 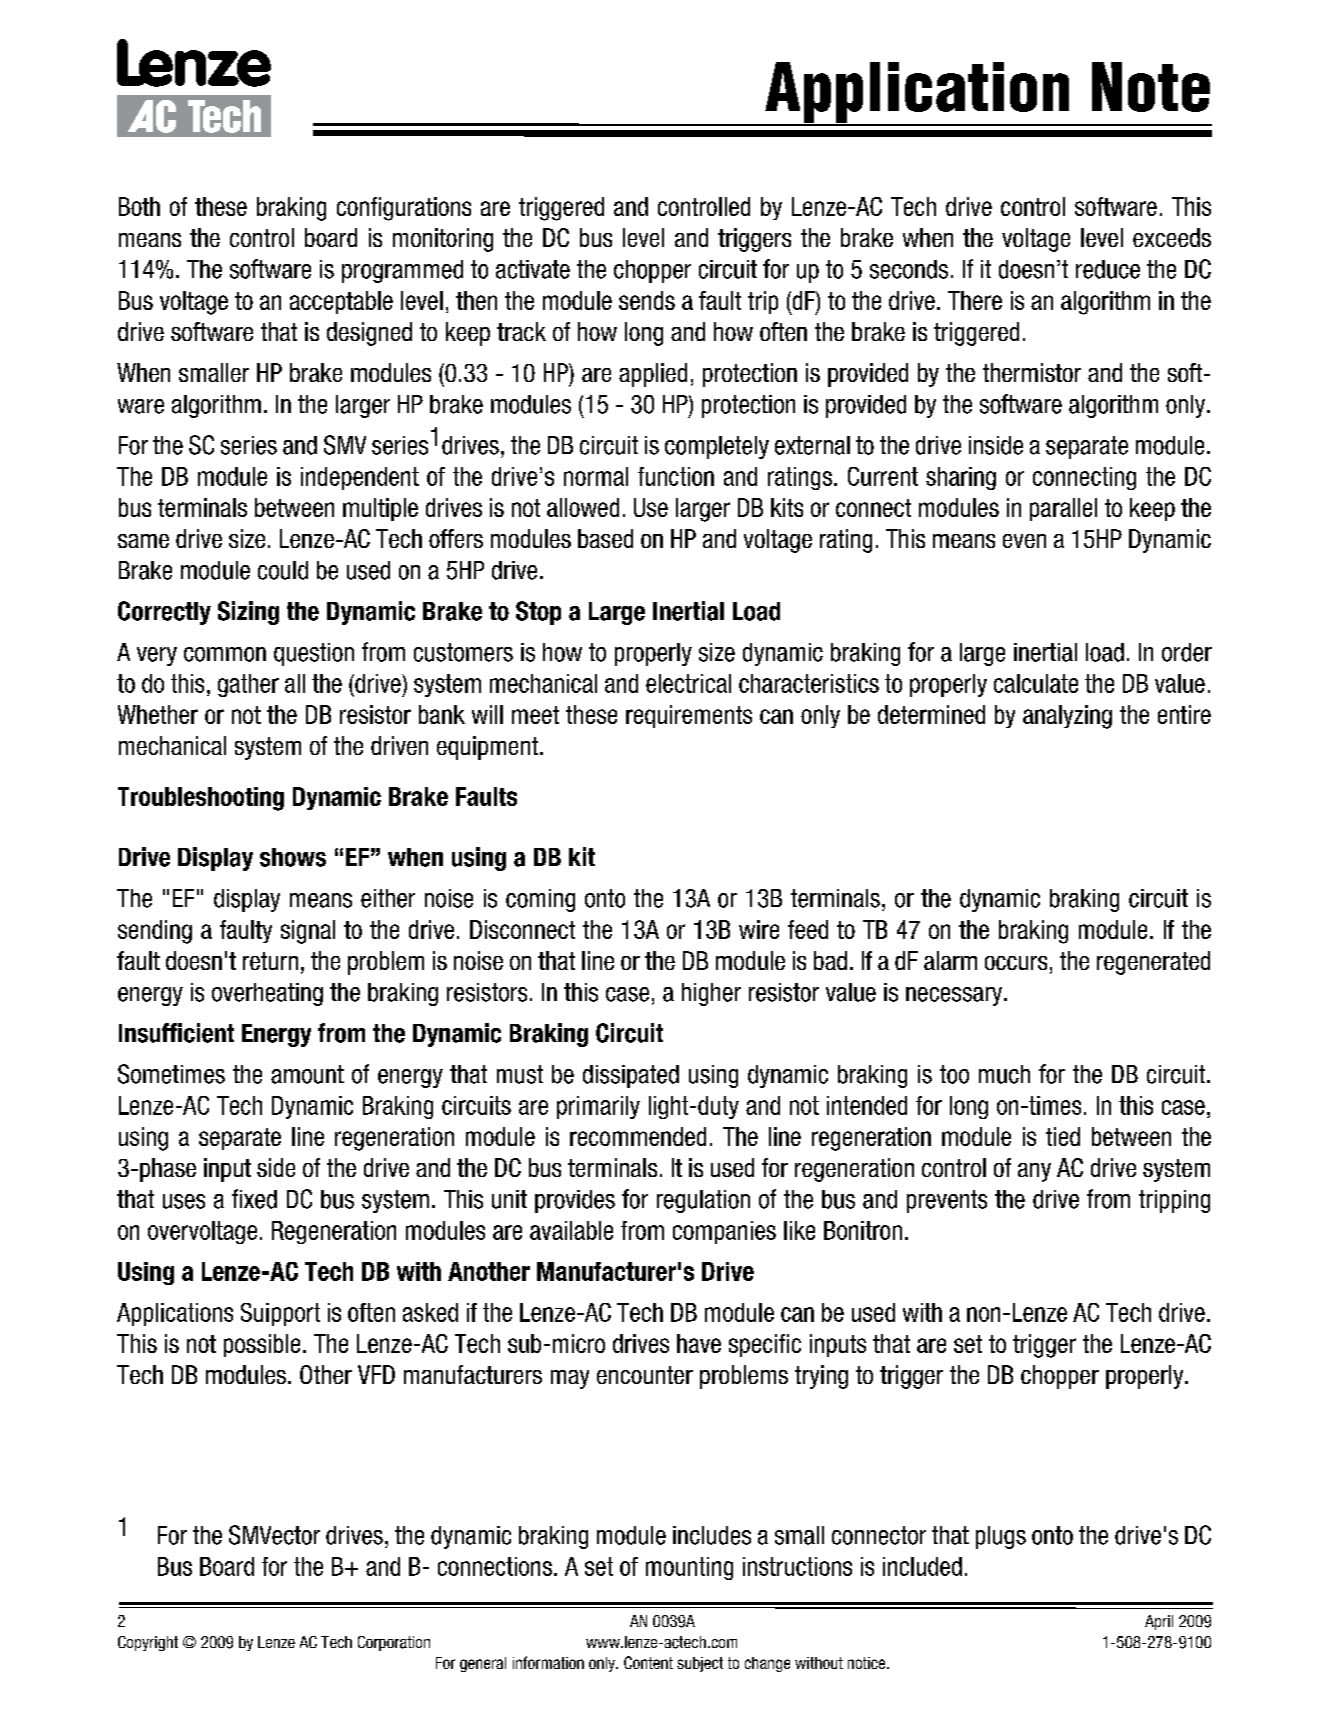 What do you see at coordinates (648, 1662) in the screenshot?
I see `Content` at bounding box center [648, 1662].
